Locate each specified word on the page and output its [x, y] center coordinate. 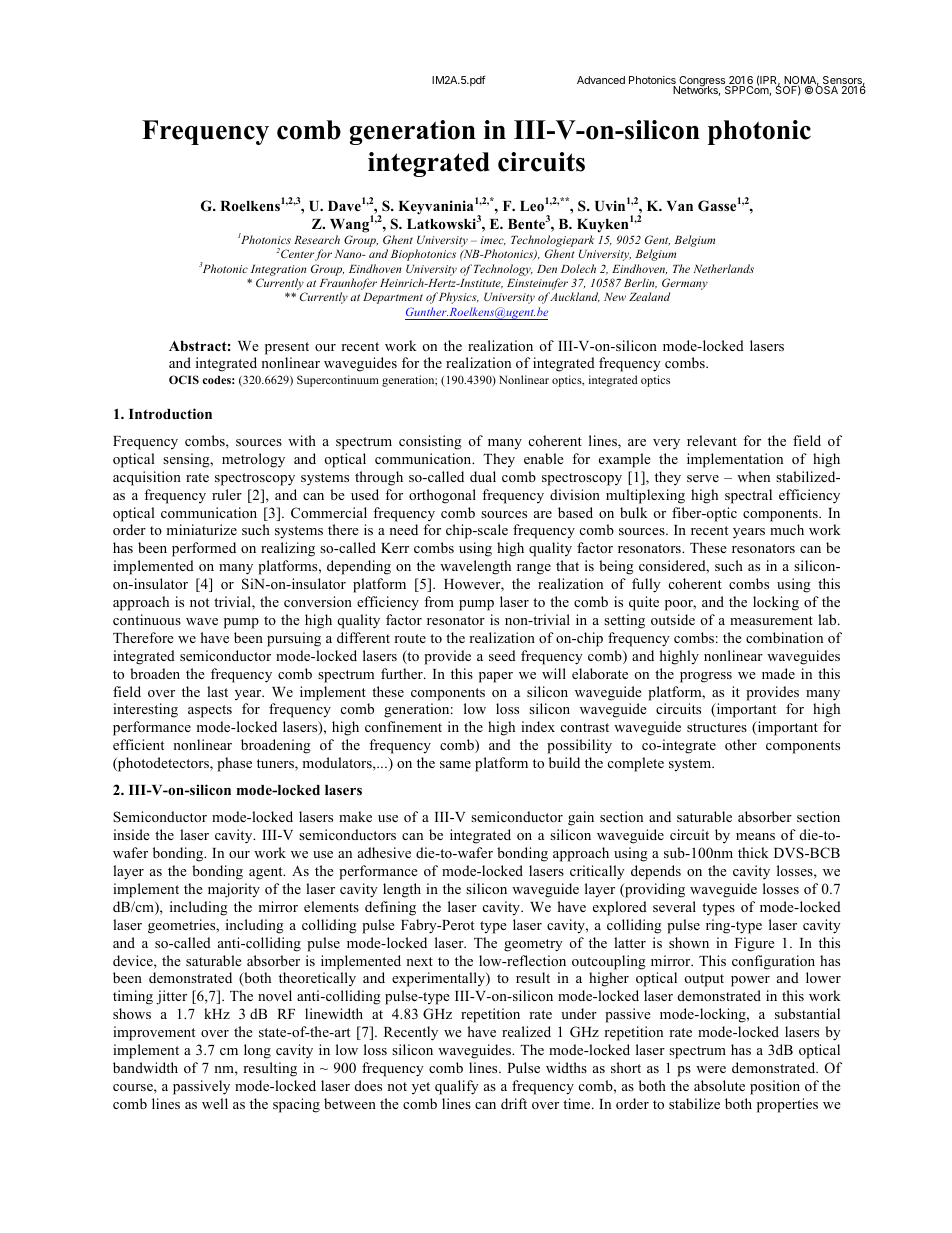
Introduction [170, 413]
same [455, 764]
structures [717, 727]
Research [317, 239]
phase [234, 764]
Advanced [601, 80]
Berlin [640, 283]
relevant [712, 440]
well [215, 1103]
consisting [430, 442]
